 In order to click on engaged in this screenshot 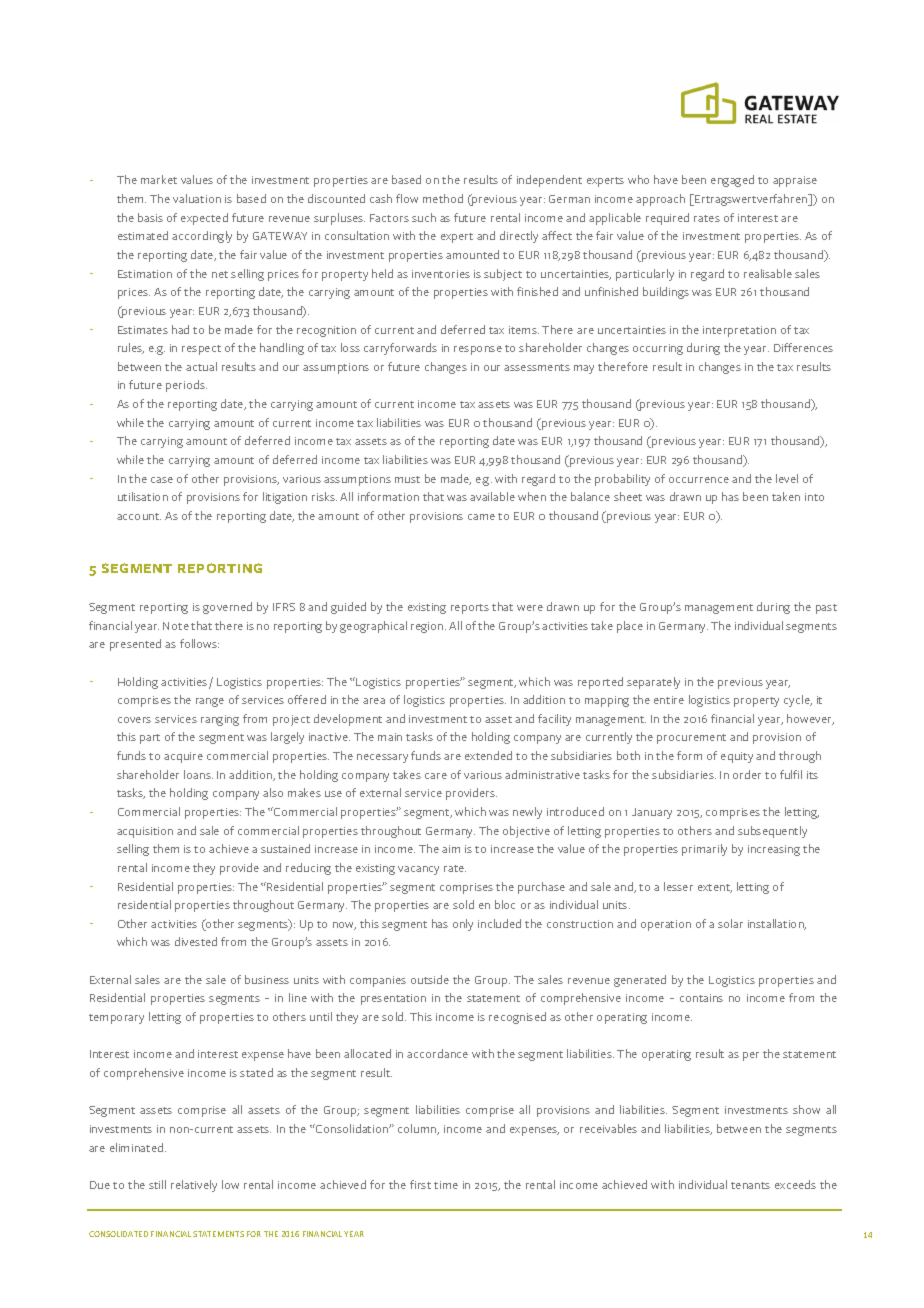, I will do `click(732, 181)`.
